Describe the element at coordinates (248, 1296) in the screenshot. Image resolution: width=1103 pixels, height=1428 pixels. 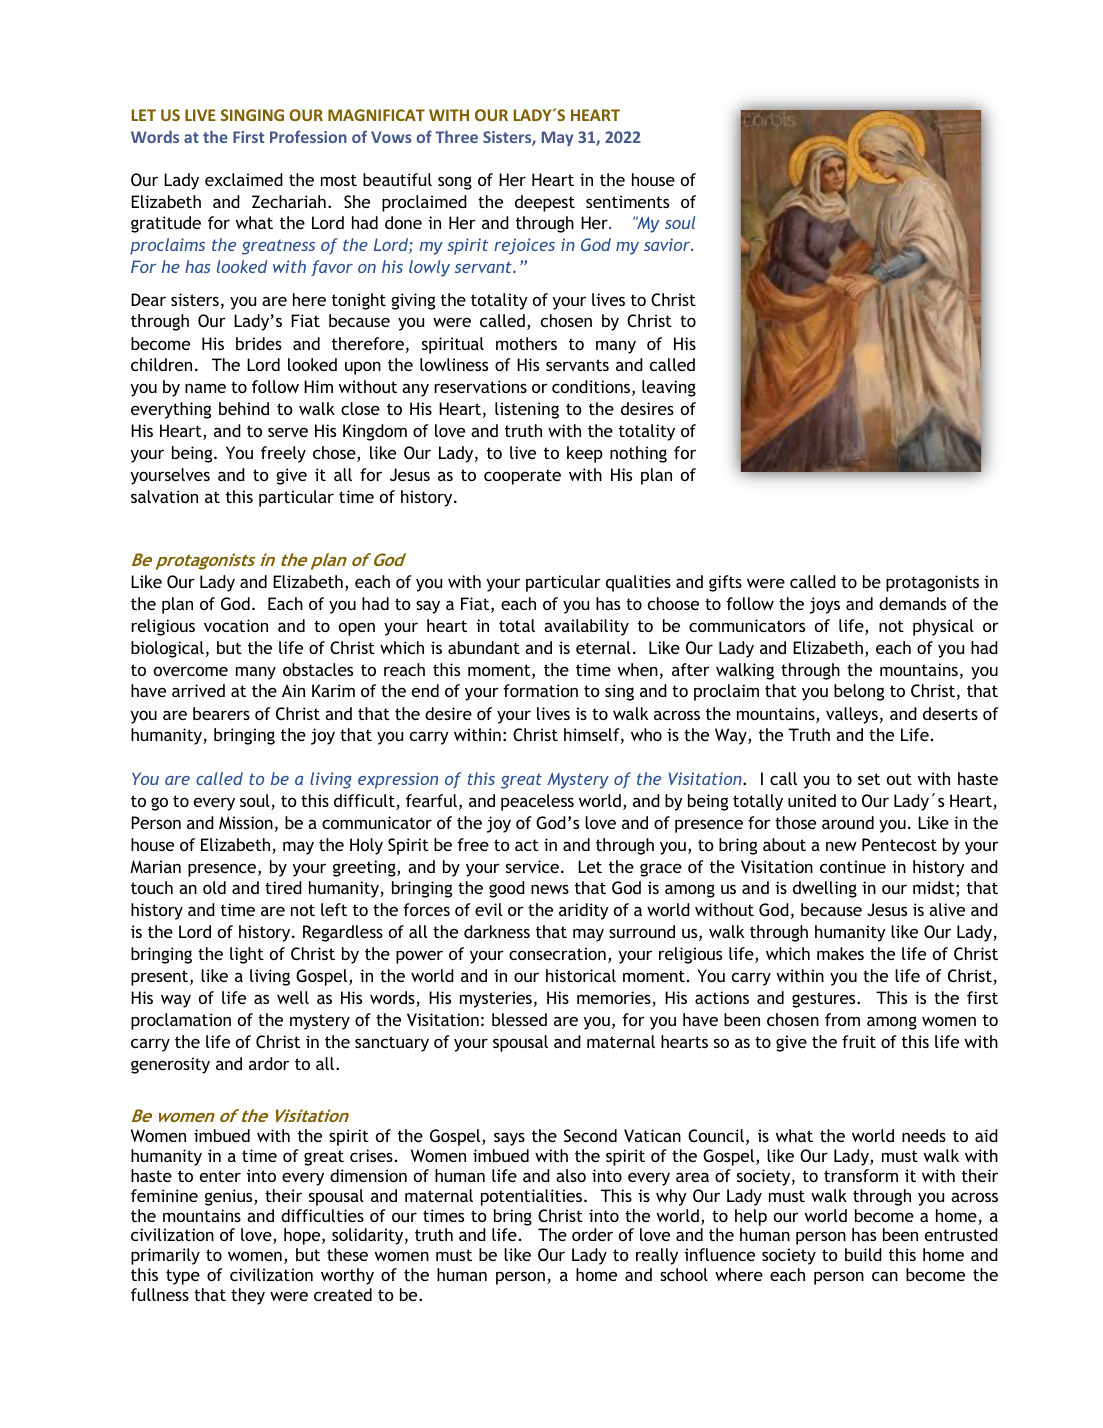
I see `they` at that location.
